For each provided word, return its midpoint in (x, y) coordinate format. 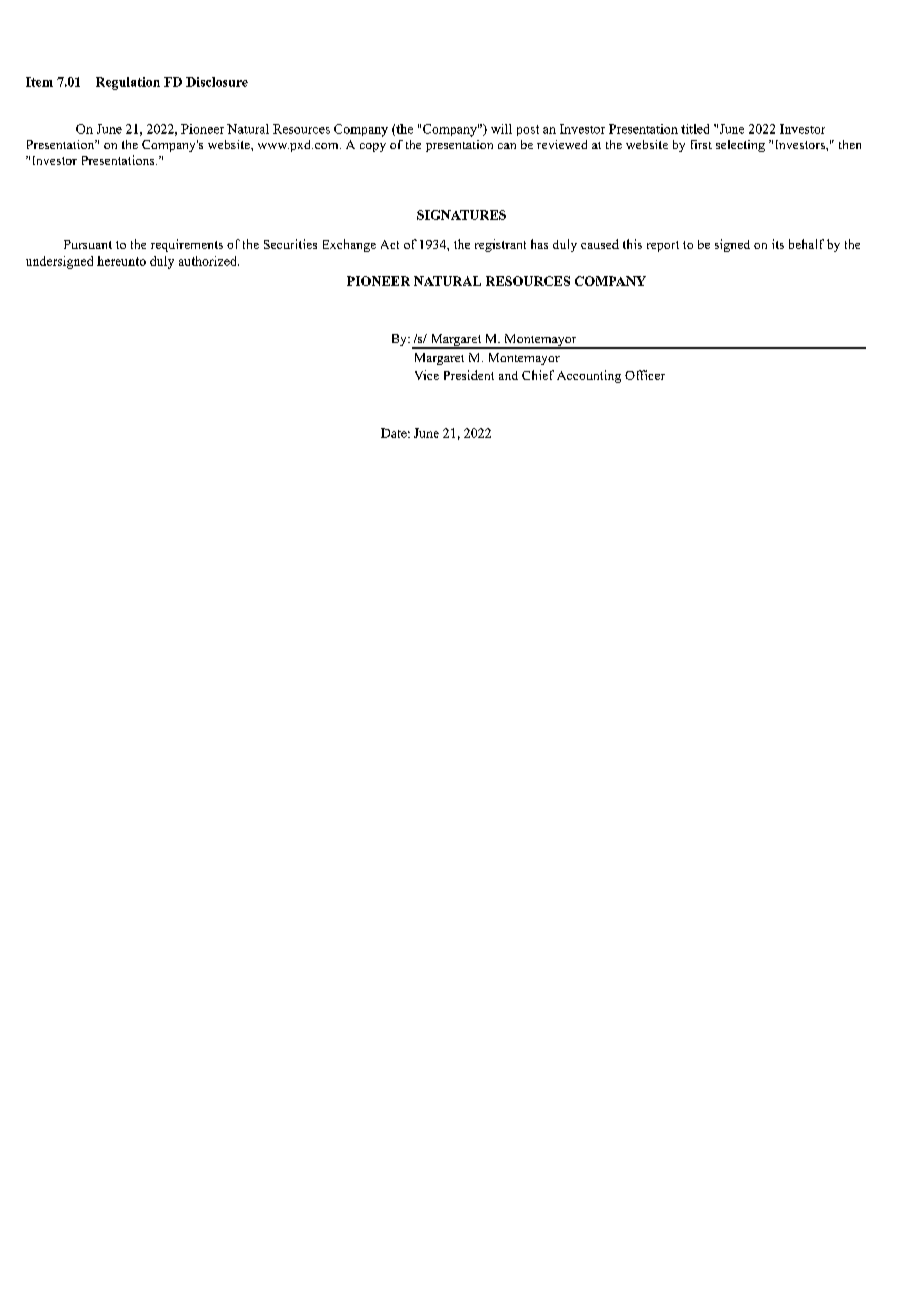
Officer (645, 375)
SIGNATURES (461, 215)
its (778, 244)
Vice (427, 375)
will (501, 129)
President (469, 375)
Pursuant (88, 244)
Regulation (128, 83)
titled (695, 129)
